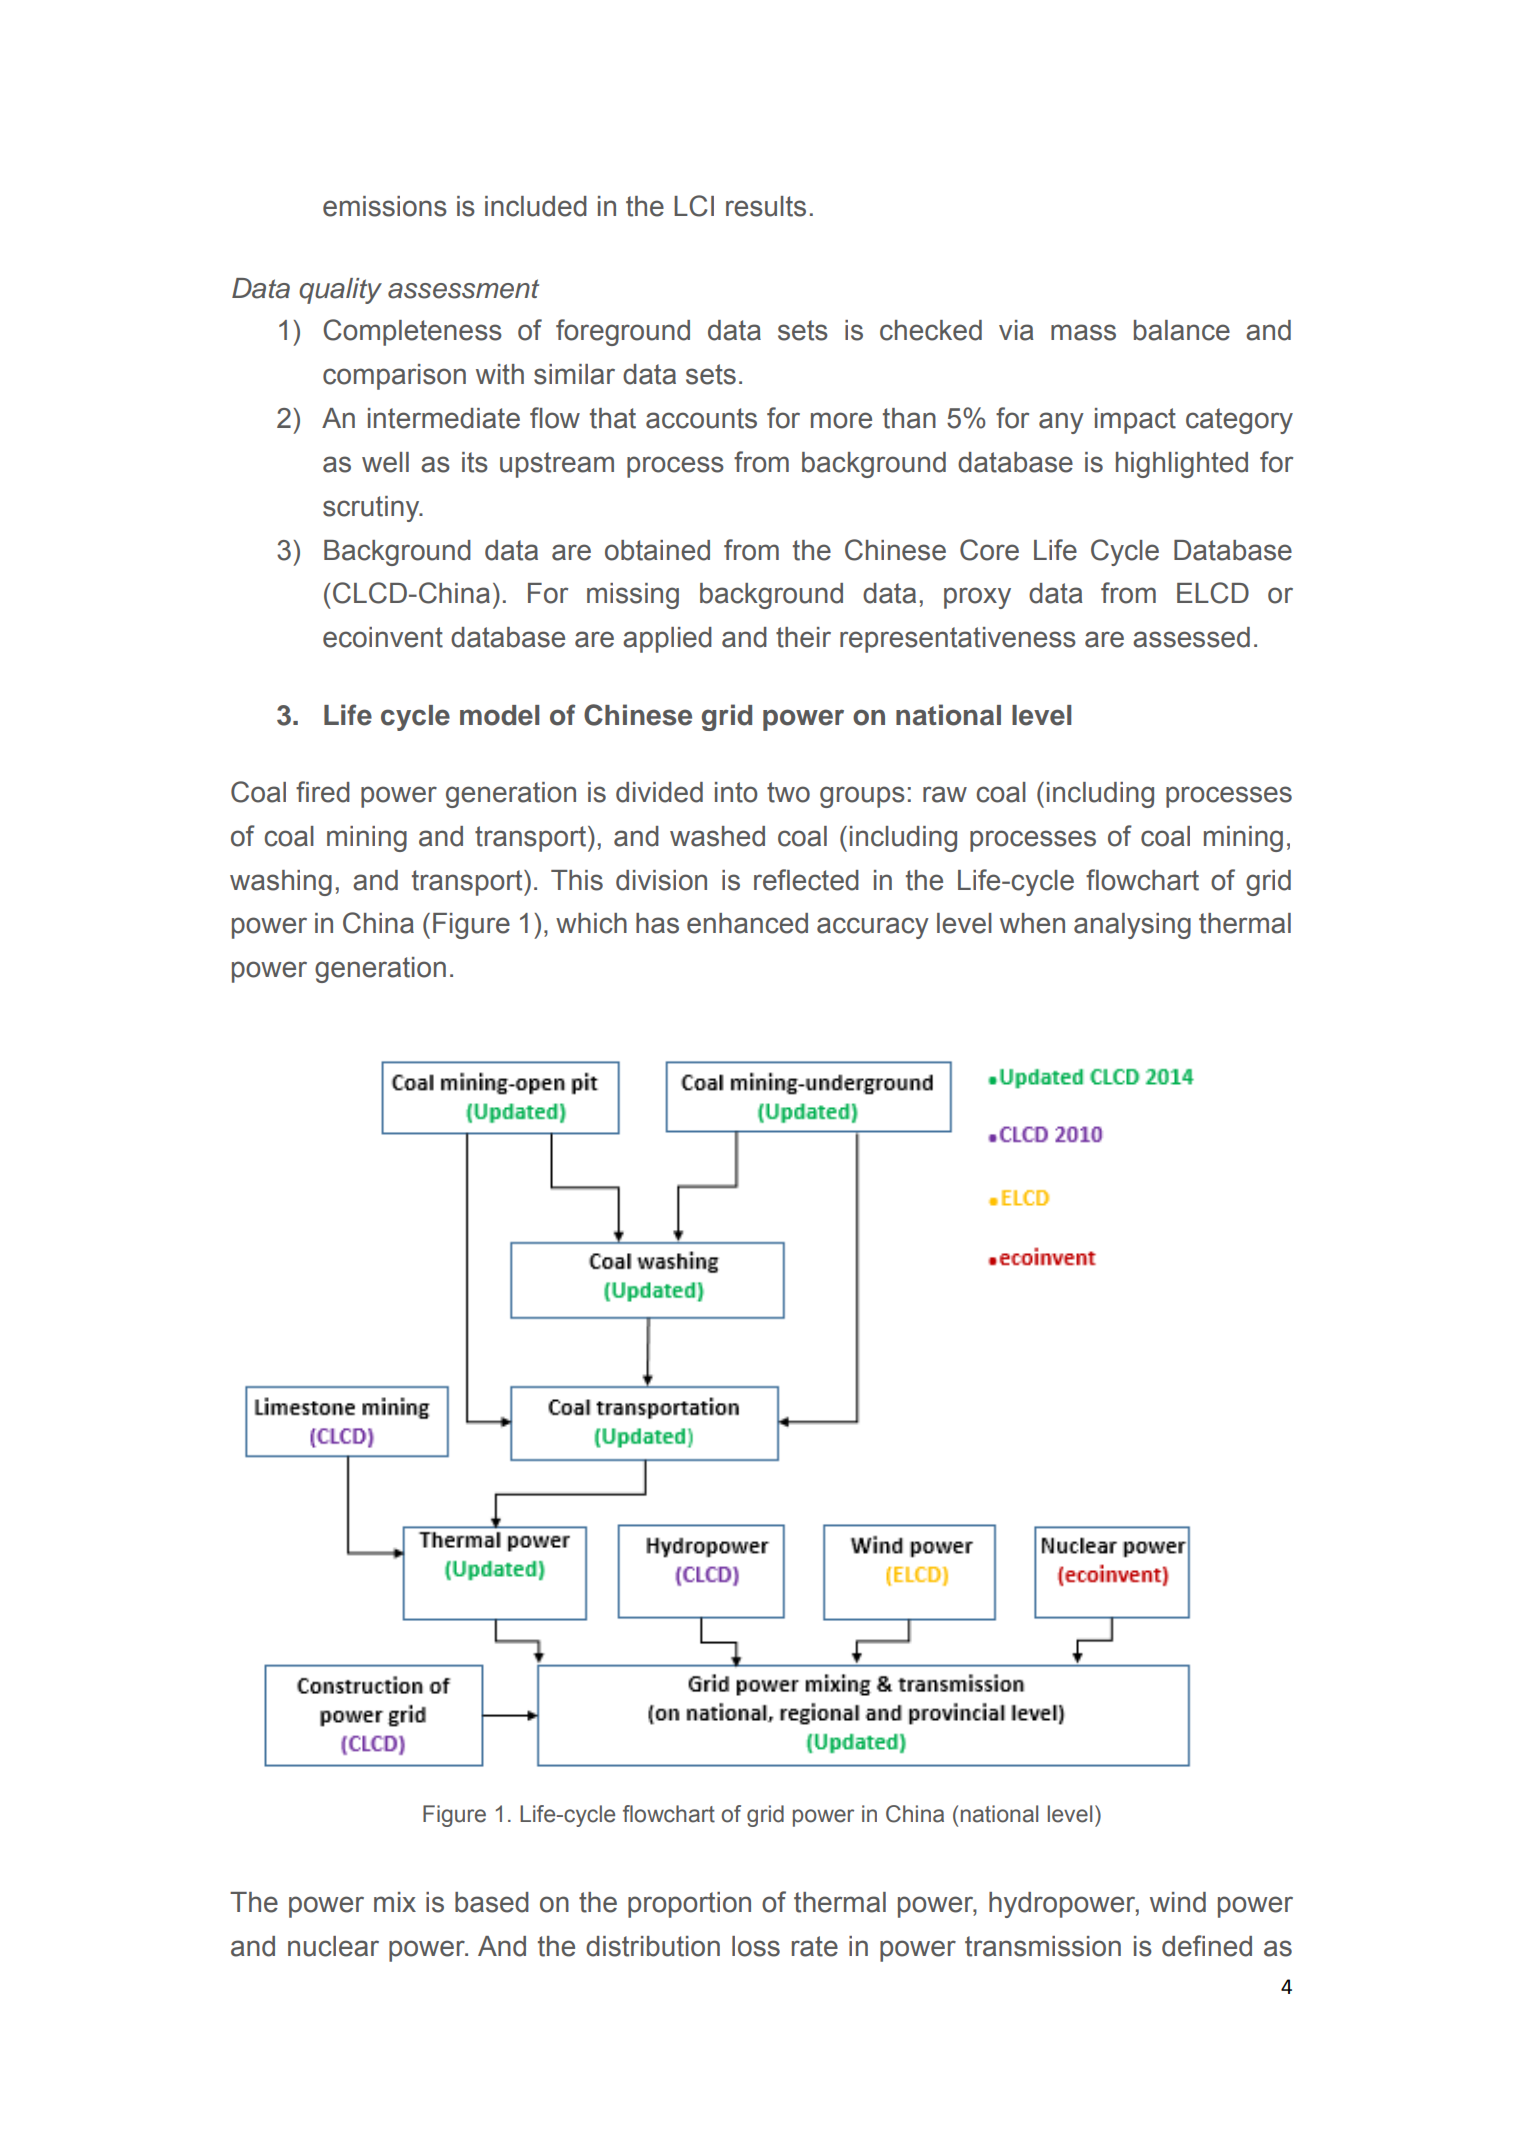 The width and height of the image is (1523, 2155). What do you see at coordinates (1132, 926) in the image?
I see `analysing` at bounding box center [1132, 926].
